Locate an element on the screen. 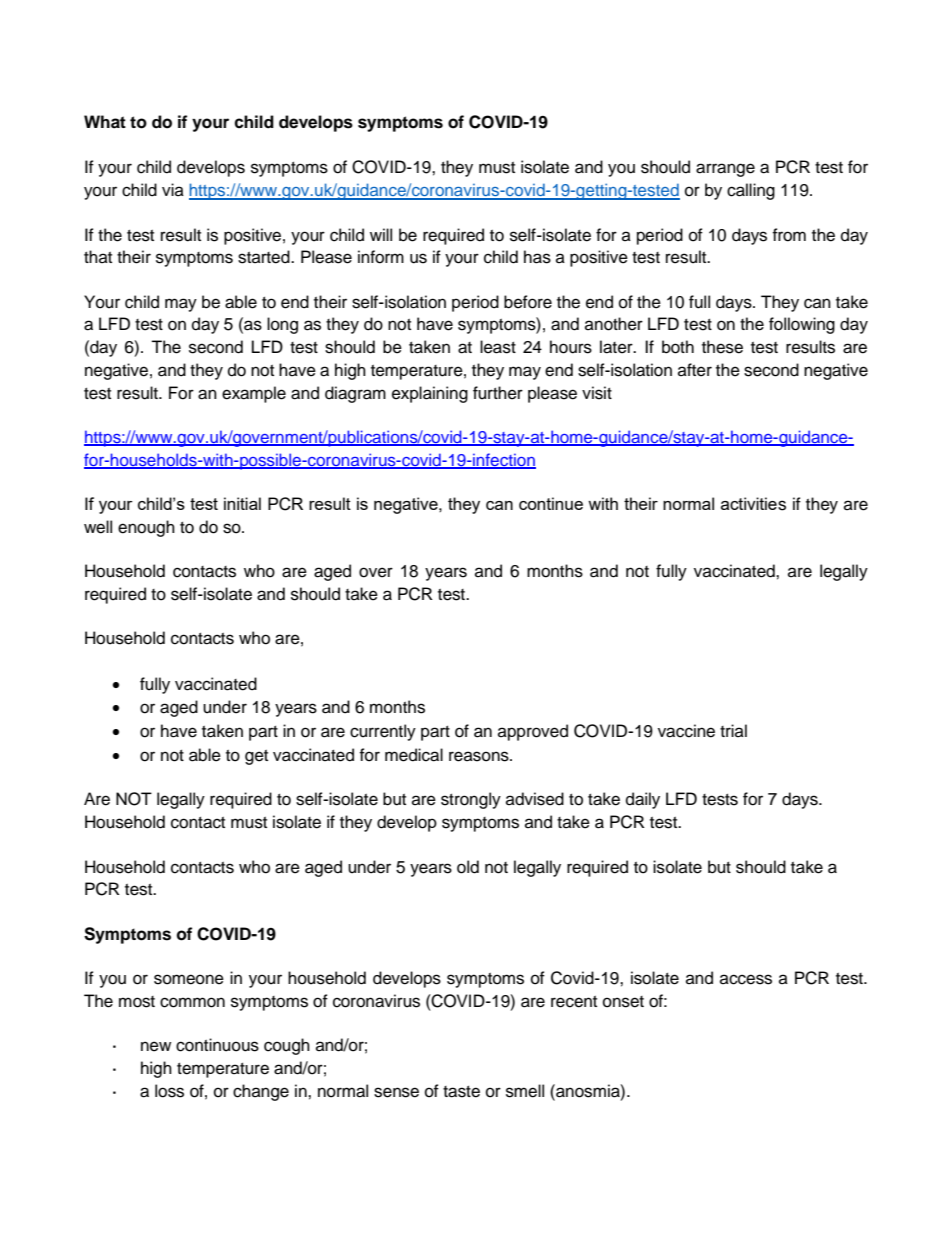 This screenshot has width=952, height=1233. via is located at coordinates (173, 189).
